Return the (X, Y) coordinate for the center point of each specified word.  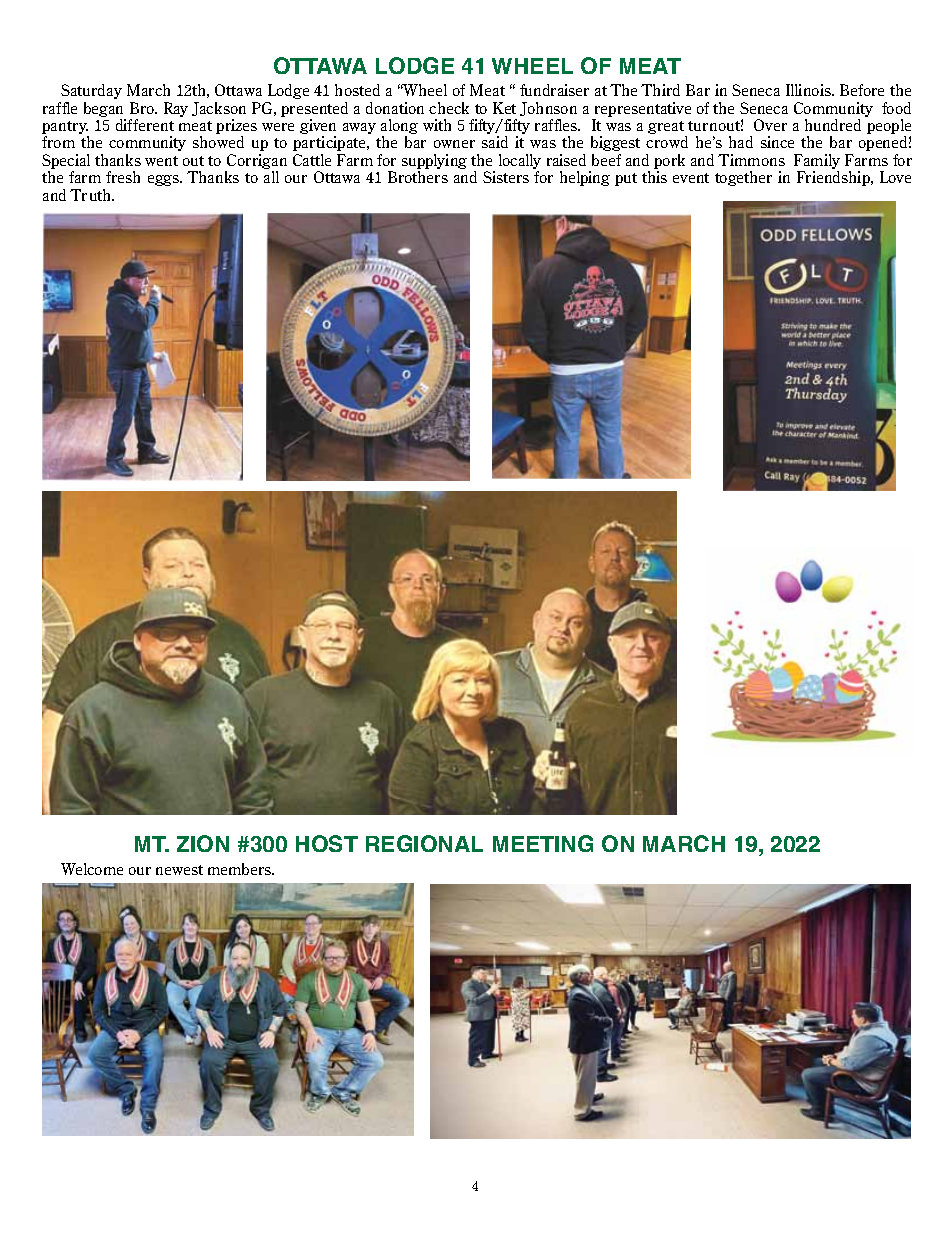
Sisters (506, 177)
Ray (176, 109)
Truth (92, 195)
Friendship (834, 178)
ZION (203, 843)
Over (770, 125)
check (449, 108)
